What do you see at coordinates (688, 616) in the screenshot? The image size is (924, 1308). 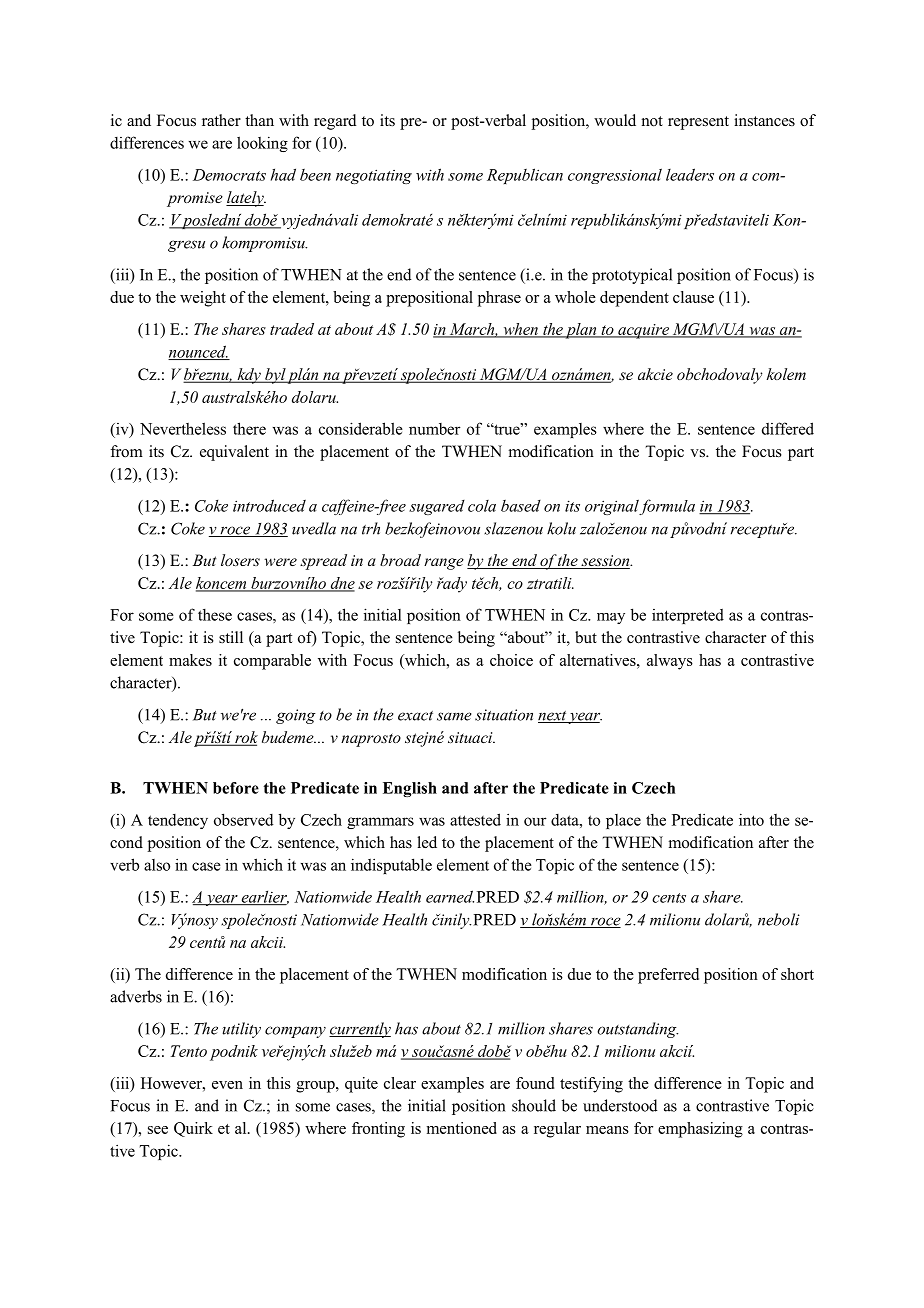 I see `interpreted` at bounding box center [688, 616].
